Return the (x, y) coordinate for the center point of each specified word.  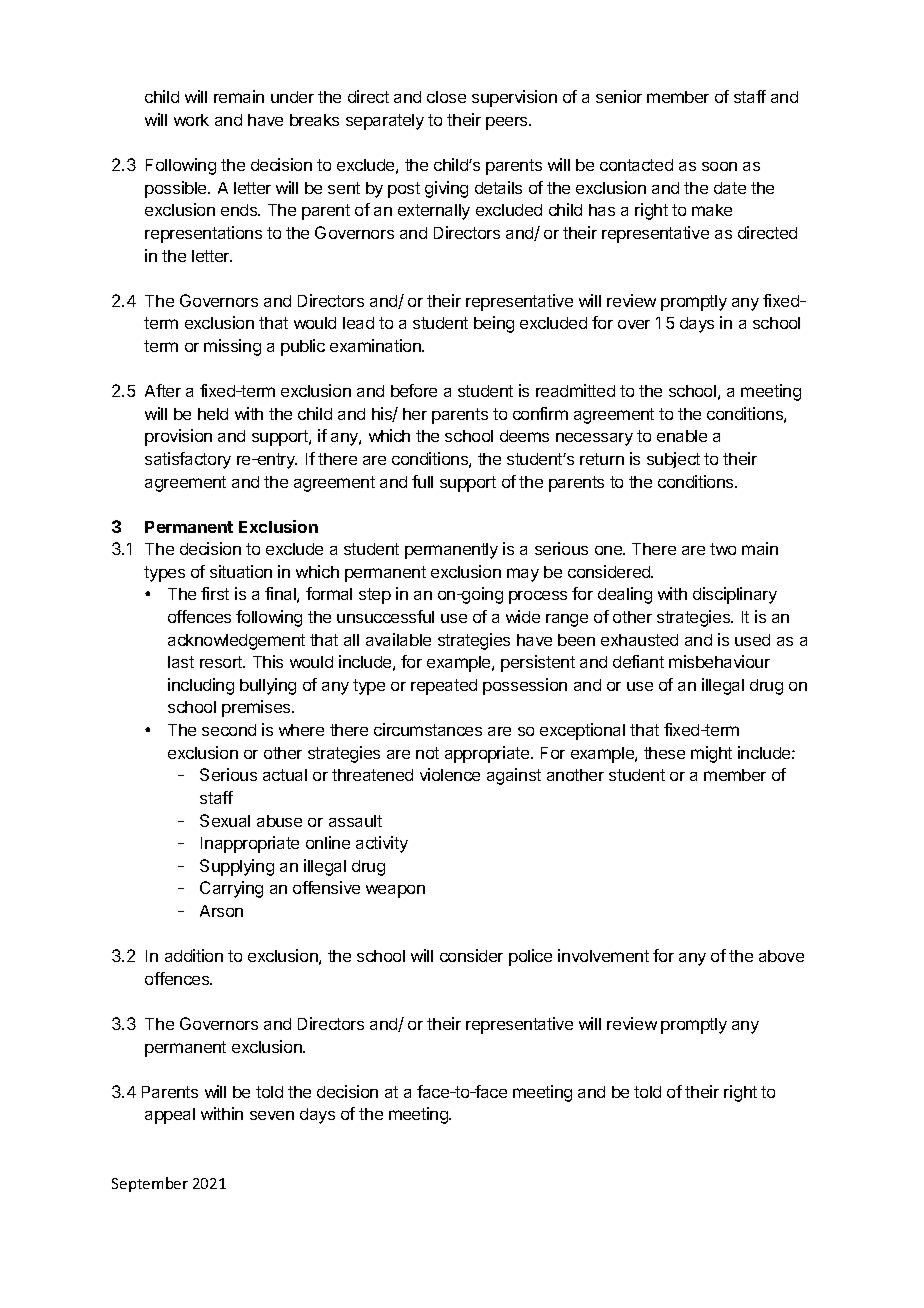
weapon (395, 891)
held (213, 414)
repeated (444, 687)
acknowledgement (236, 642)
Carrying (231, 889)
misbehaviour (719, 661)
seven (272, 1115)
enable (682, 436)
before (414, 390)
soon (719, 166)
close (446, 97)
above (781, 956)
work (191, 120)
